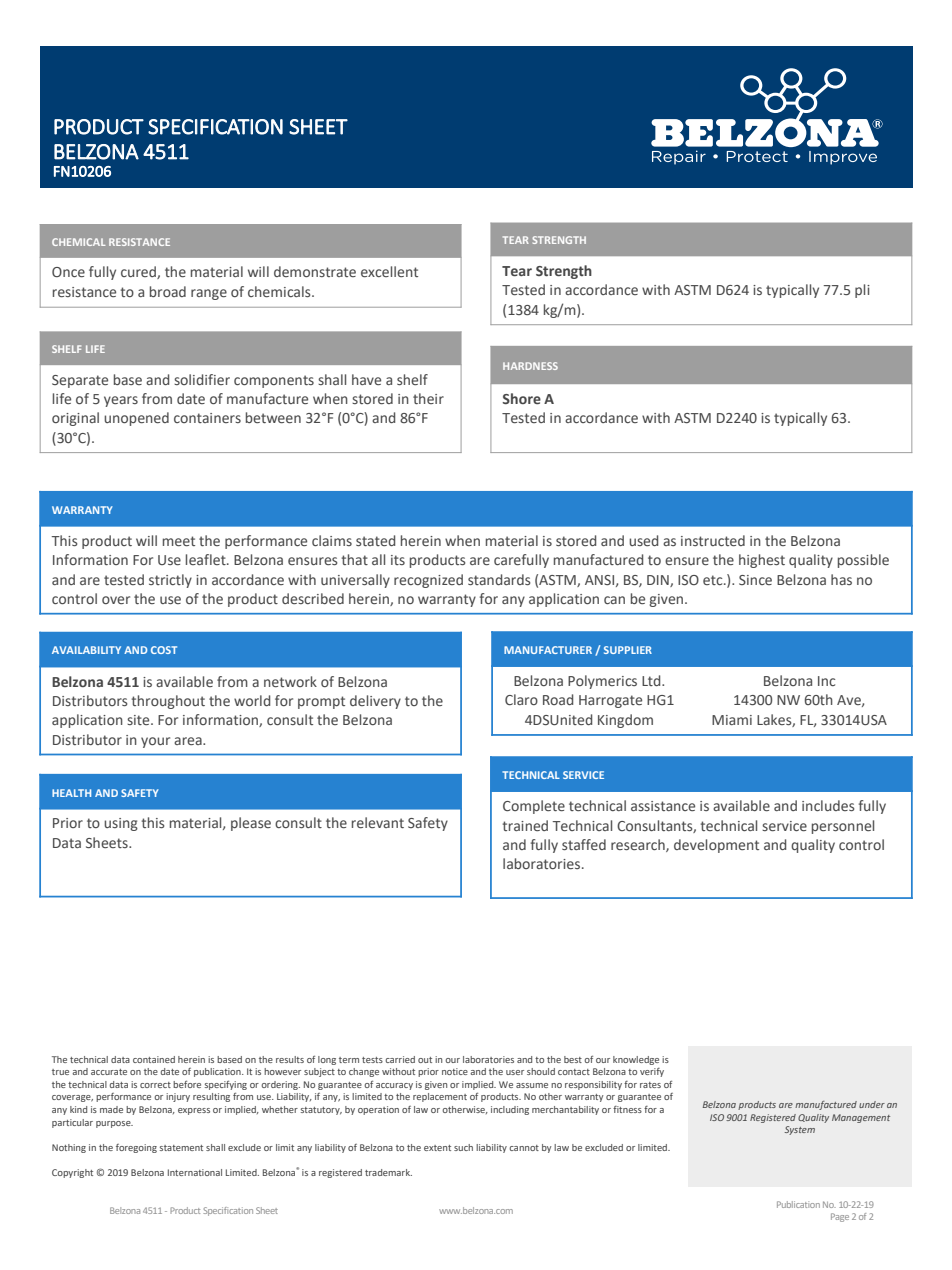 This image has width=952, height=1270. What do you see at coordinates (530, 366) in the image?
I see `HARDNESS` at bounding box center [530, 366].
